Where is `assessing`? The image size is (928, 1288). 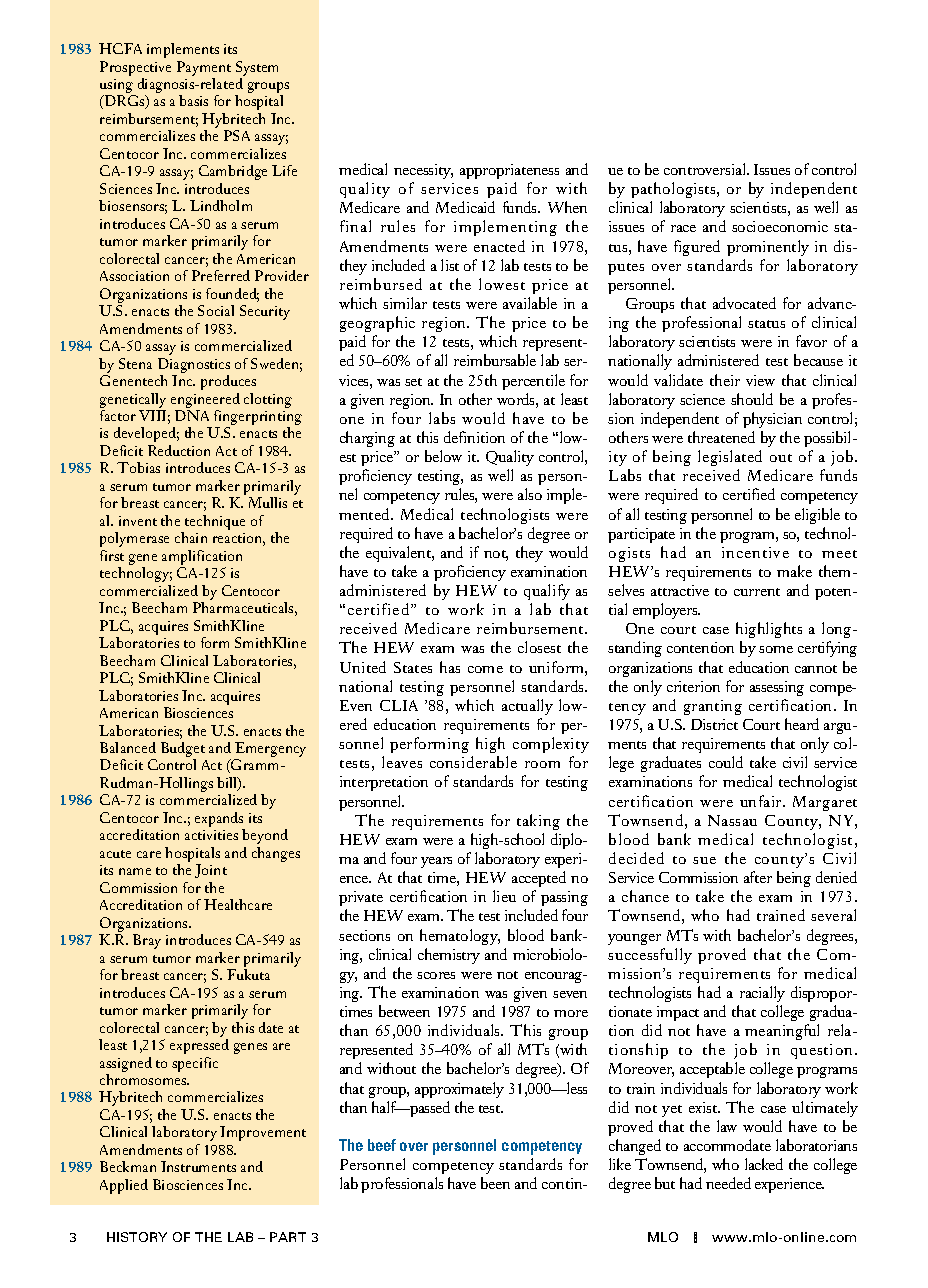 assessing is located at coordinates (777, 688).
